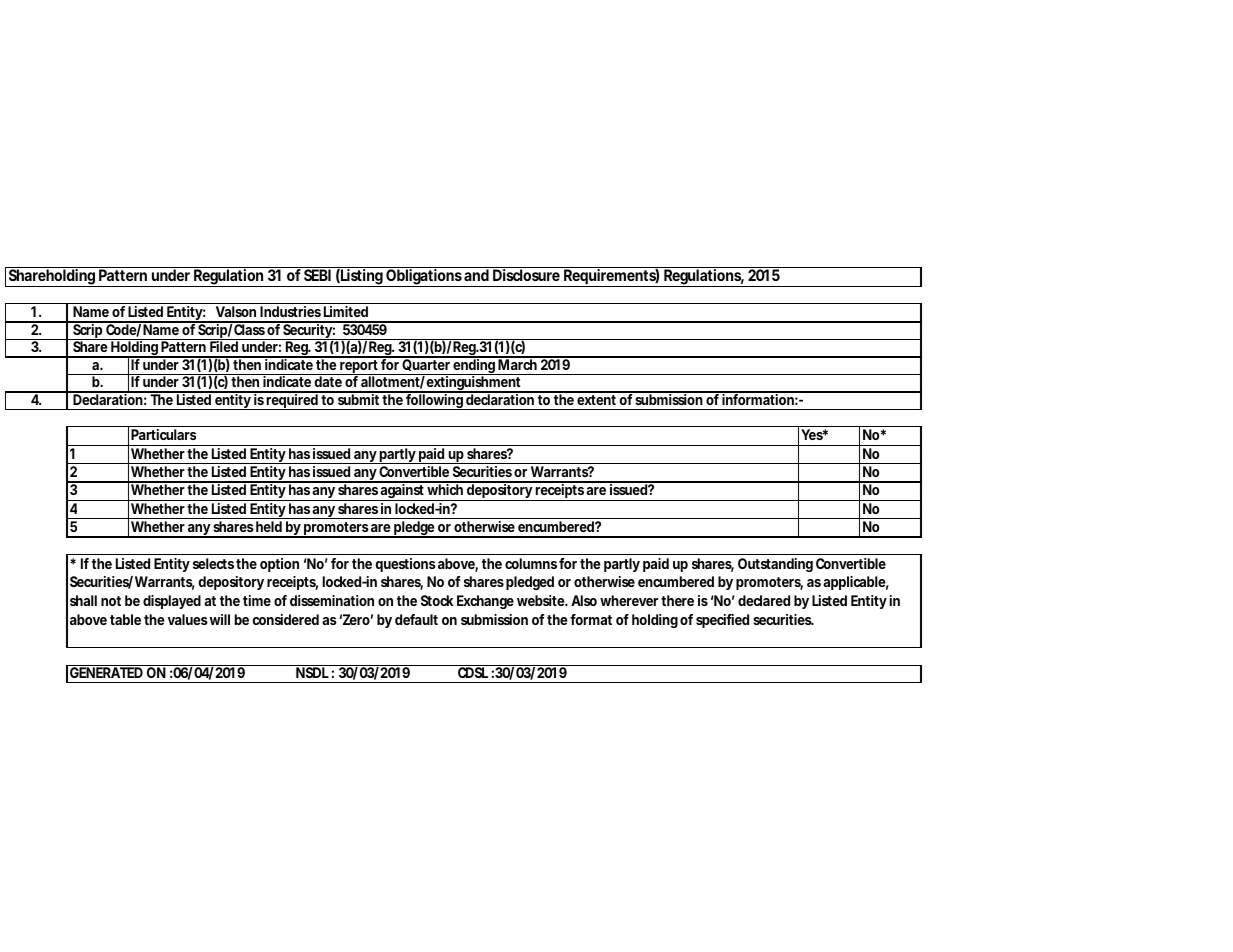  Describe the element at coordinates (163, 434) in the screenshot. I see `Particulars` at that location.
